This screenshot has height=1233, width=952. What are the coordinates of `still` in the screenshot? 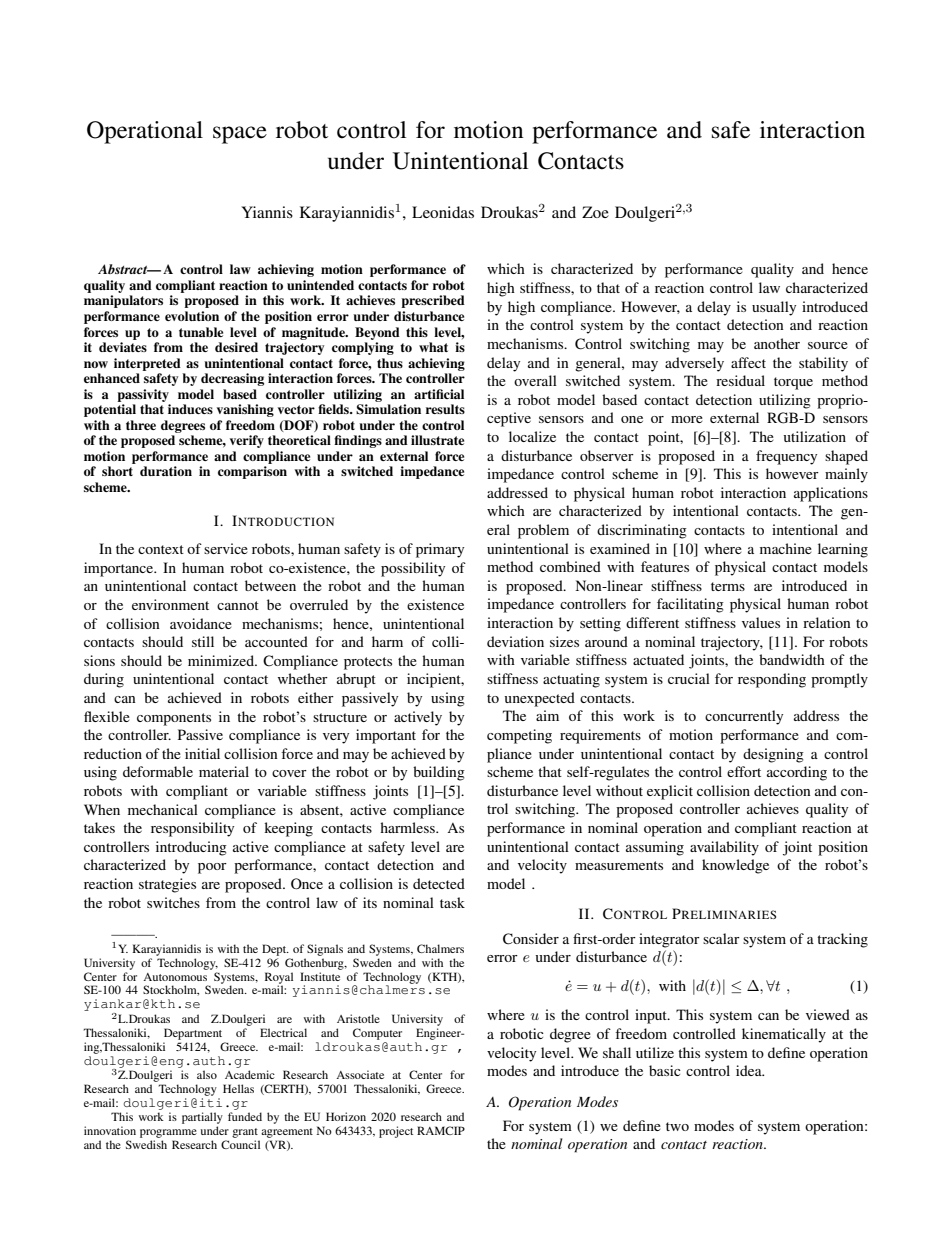 It's located at (203, 641).
